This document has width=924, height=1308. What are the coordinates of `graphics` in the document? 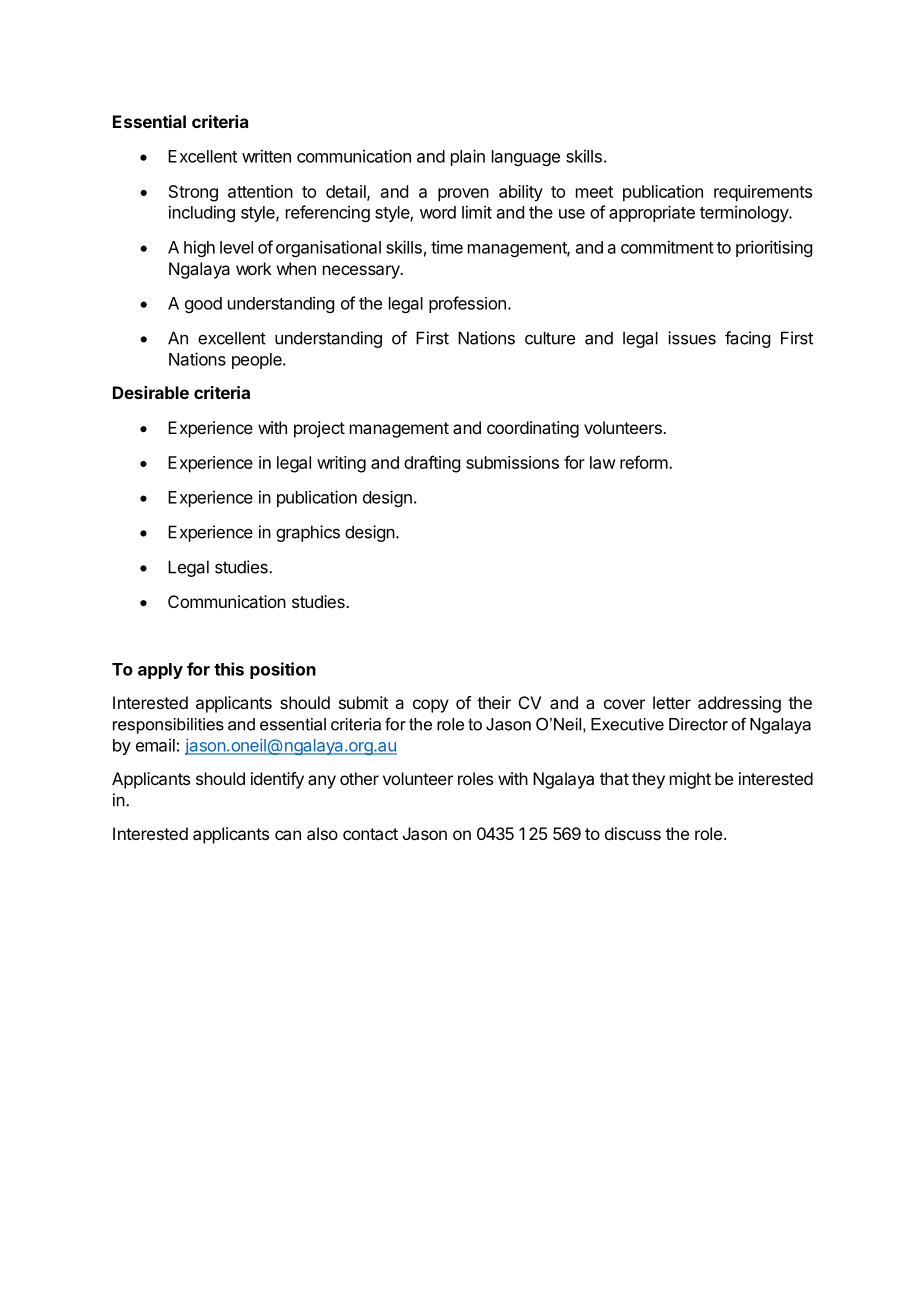 It's located at (308, 533).
